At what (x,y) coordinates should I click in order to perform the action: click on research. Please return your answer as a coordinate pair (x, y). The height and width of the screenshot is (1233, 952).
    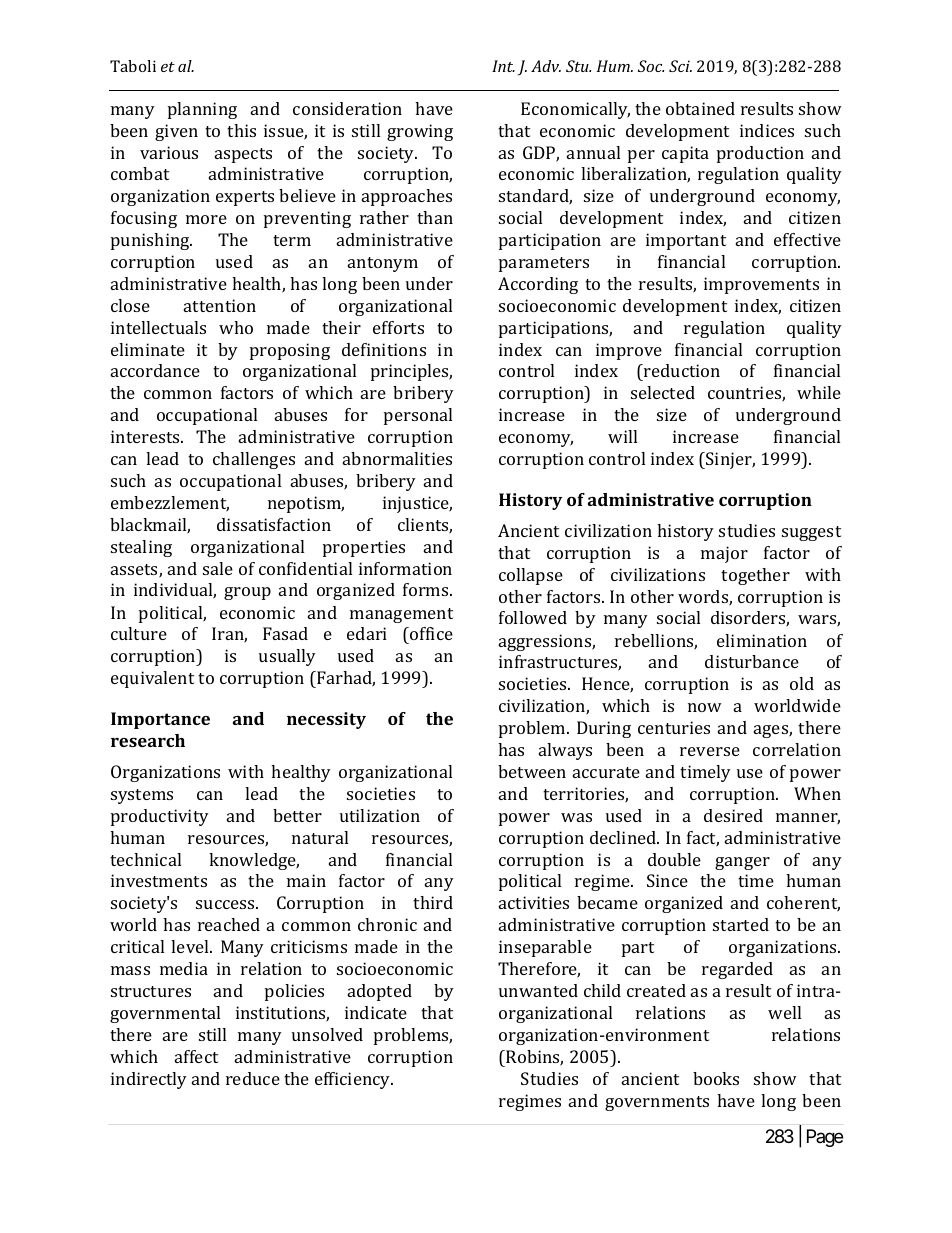
    Looking at the image, I should click on (148, 740).
